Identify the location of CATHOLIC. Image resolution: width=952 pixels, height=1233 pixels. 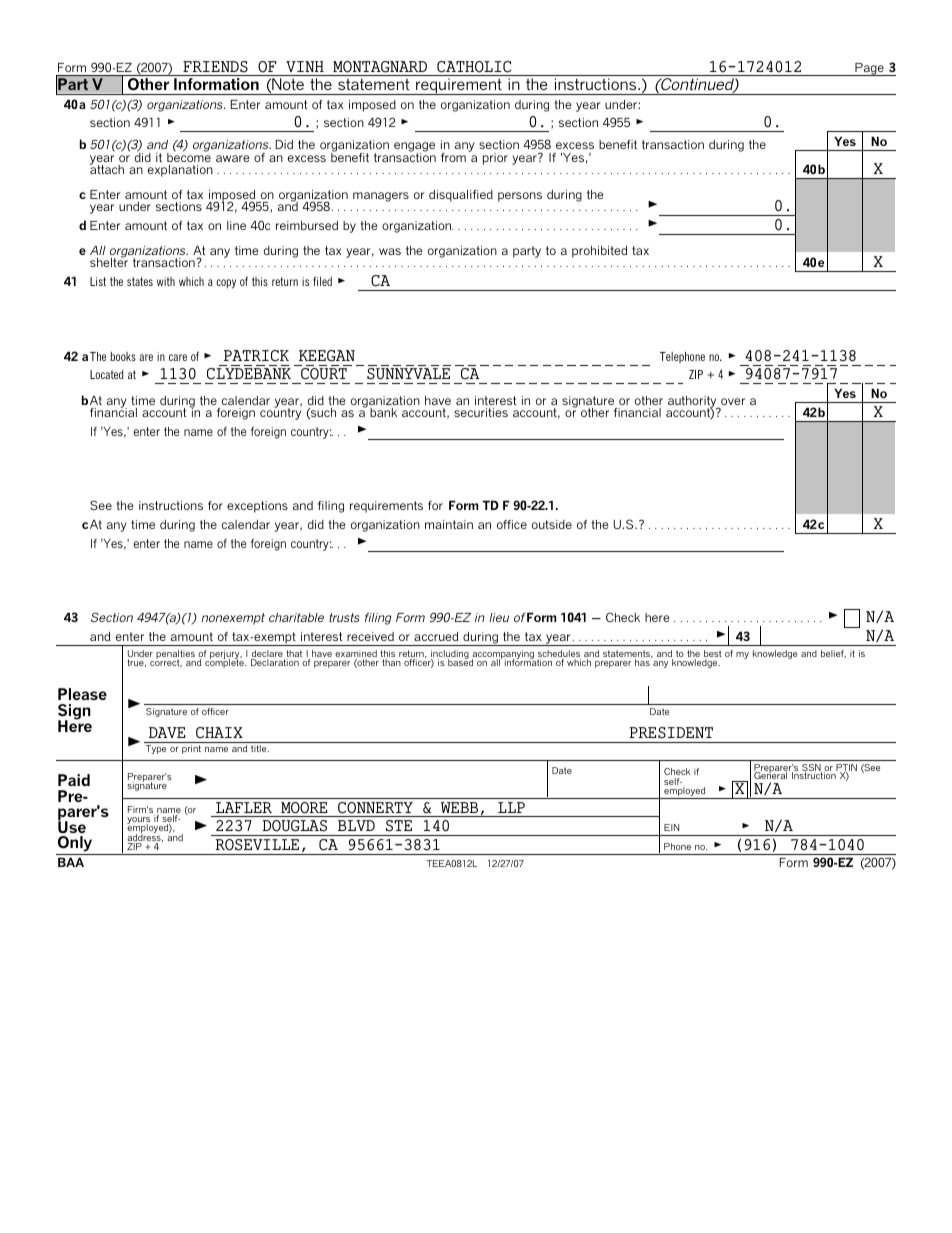
(474, 67).
